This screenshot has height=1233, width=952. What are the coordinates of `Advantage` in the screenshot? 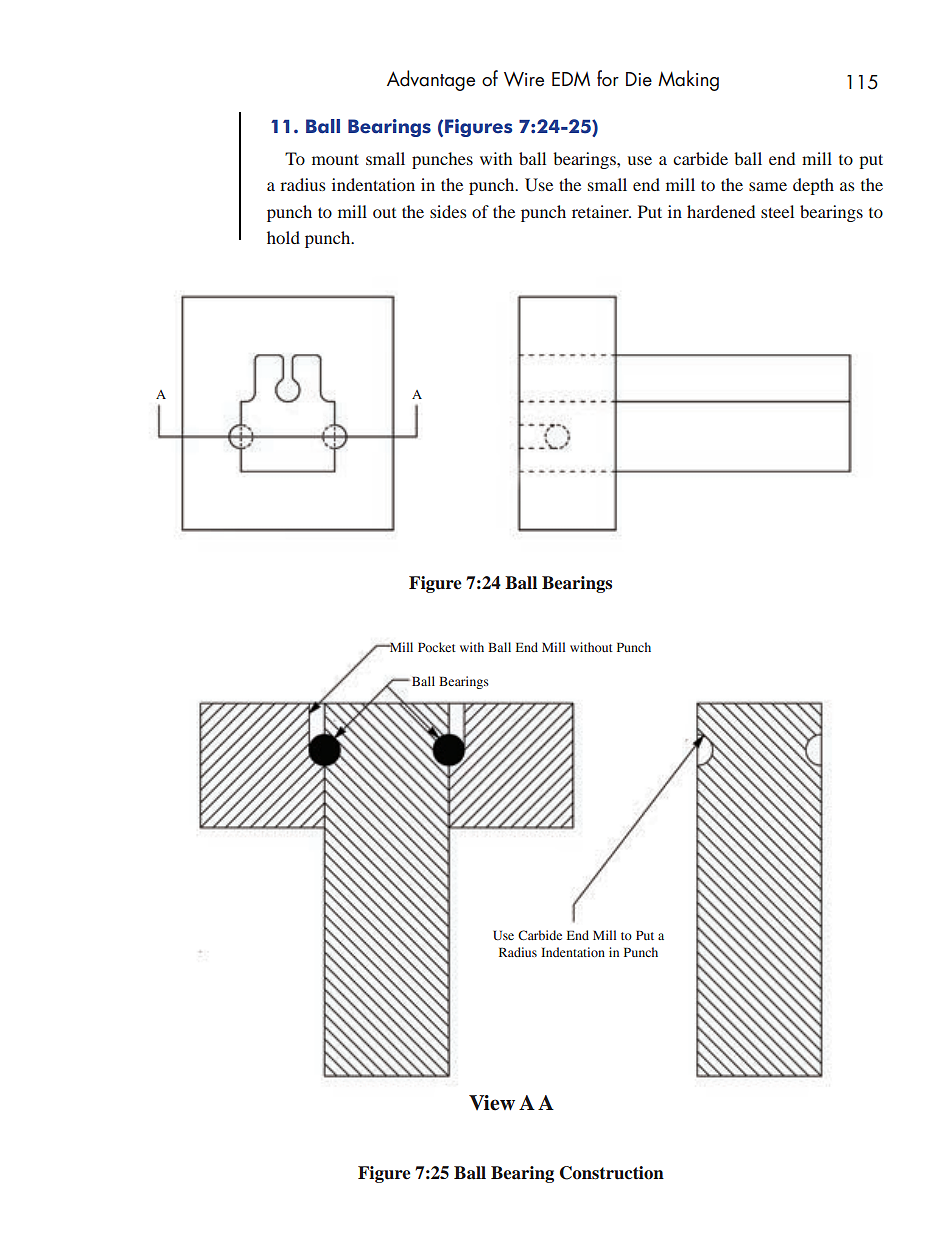 It's located at (431, 80).
